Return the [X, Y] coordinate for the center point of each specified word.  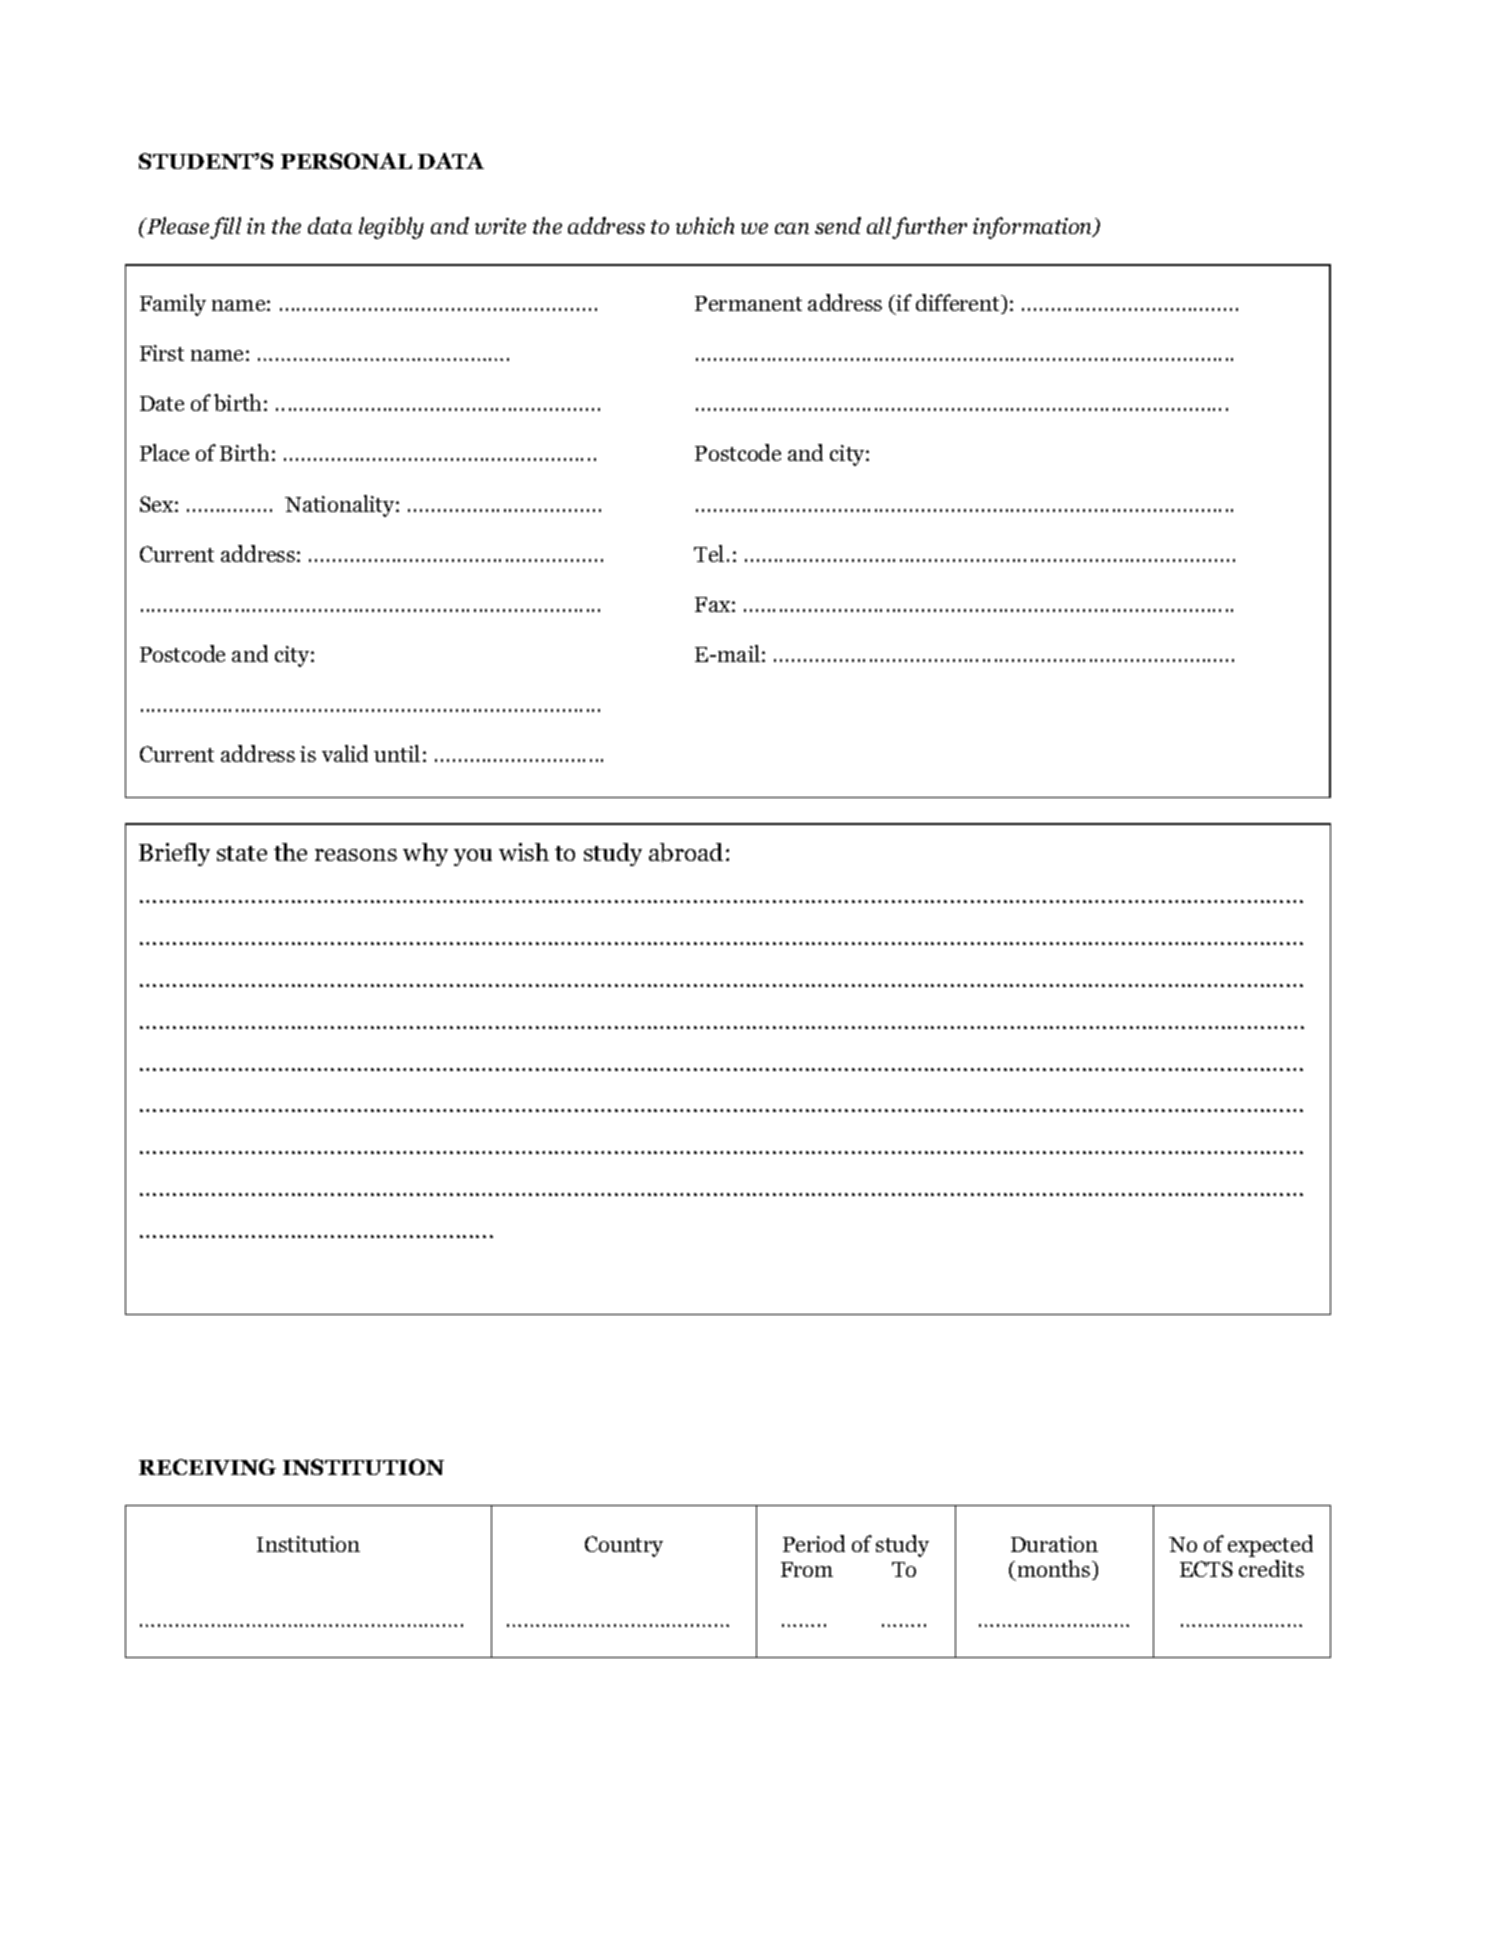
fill [225, 228]
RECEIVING [207, 1467]
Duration [1054, 1544]
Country [624, 1546]
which [705, 225]
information [1034, 228]
